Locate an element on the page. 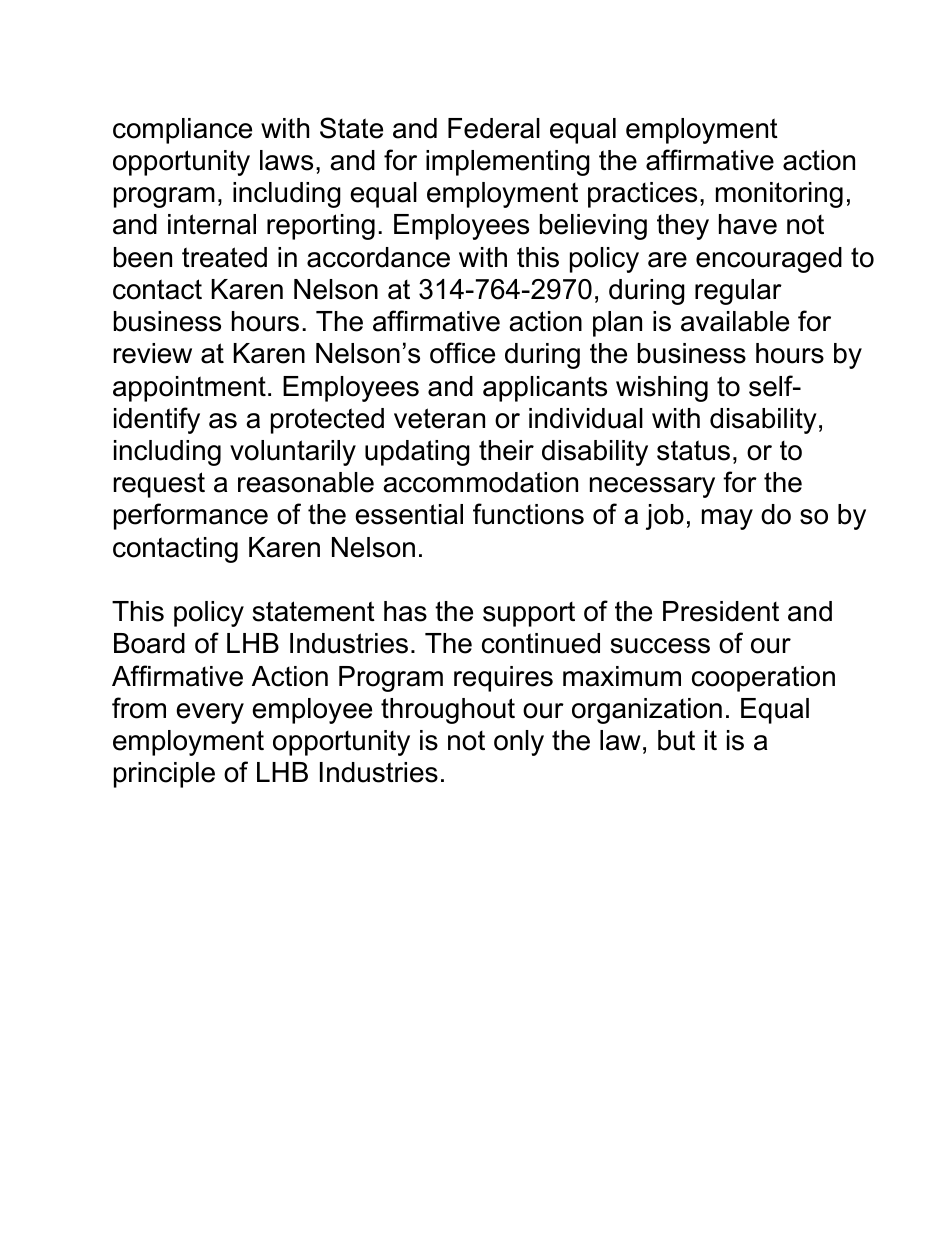 The width and height of the image is (952, 1233). but is located at coordinates (676, 740).
